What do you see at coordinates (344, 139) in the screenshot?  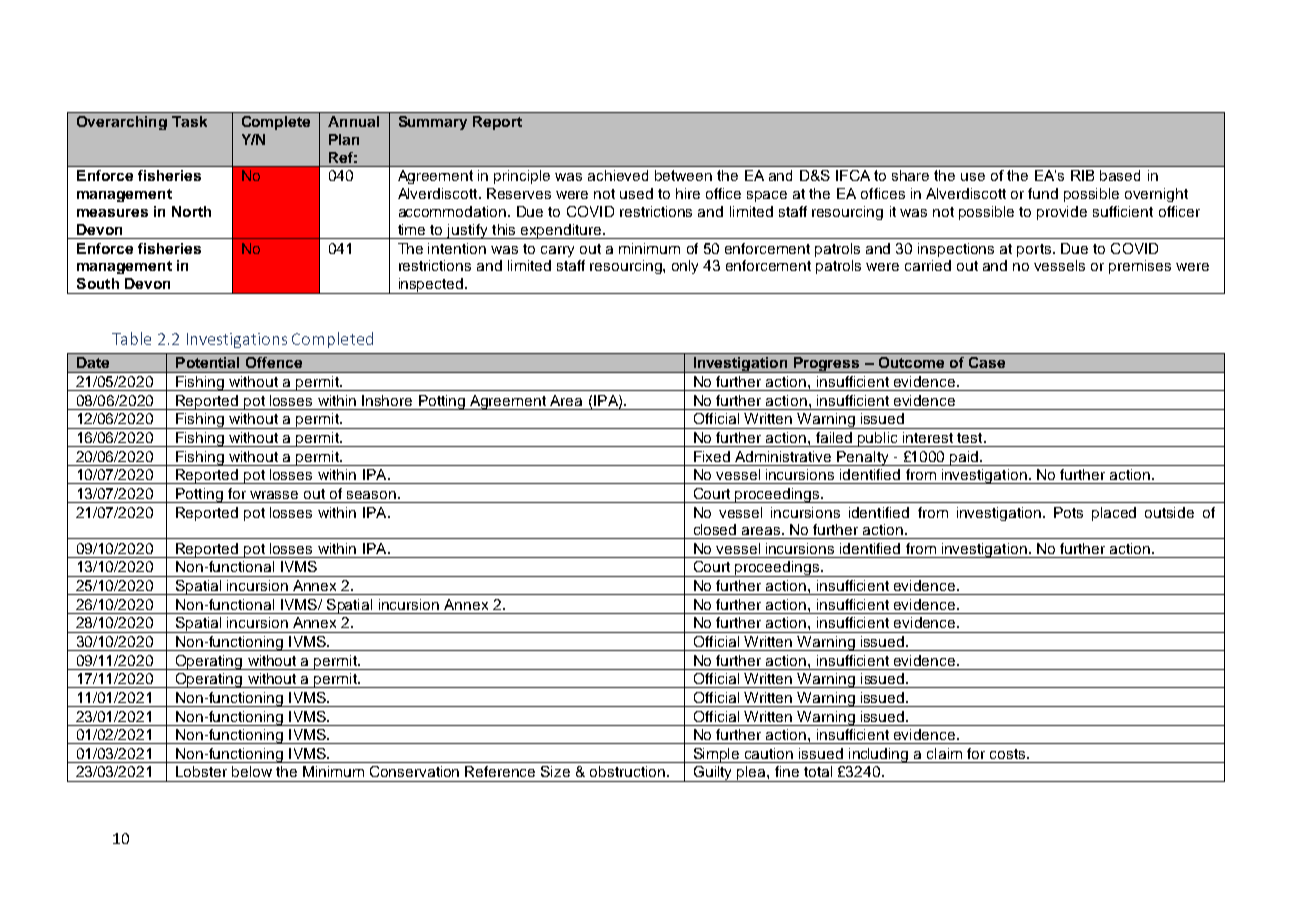 I see `Plan` at bounding box center [344, 139].
